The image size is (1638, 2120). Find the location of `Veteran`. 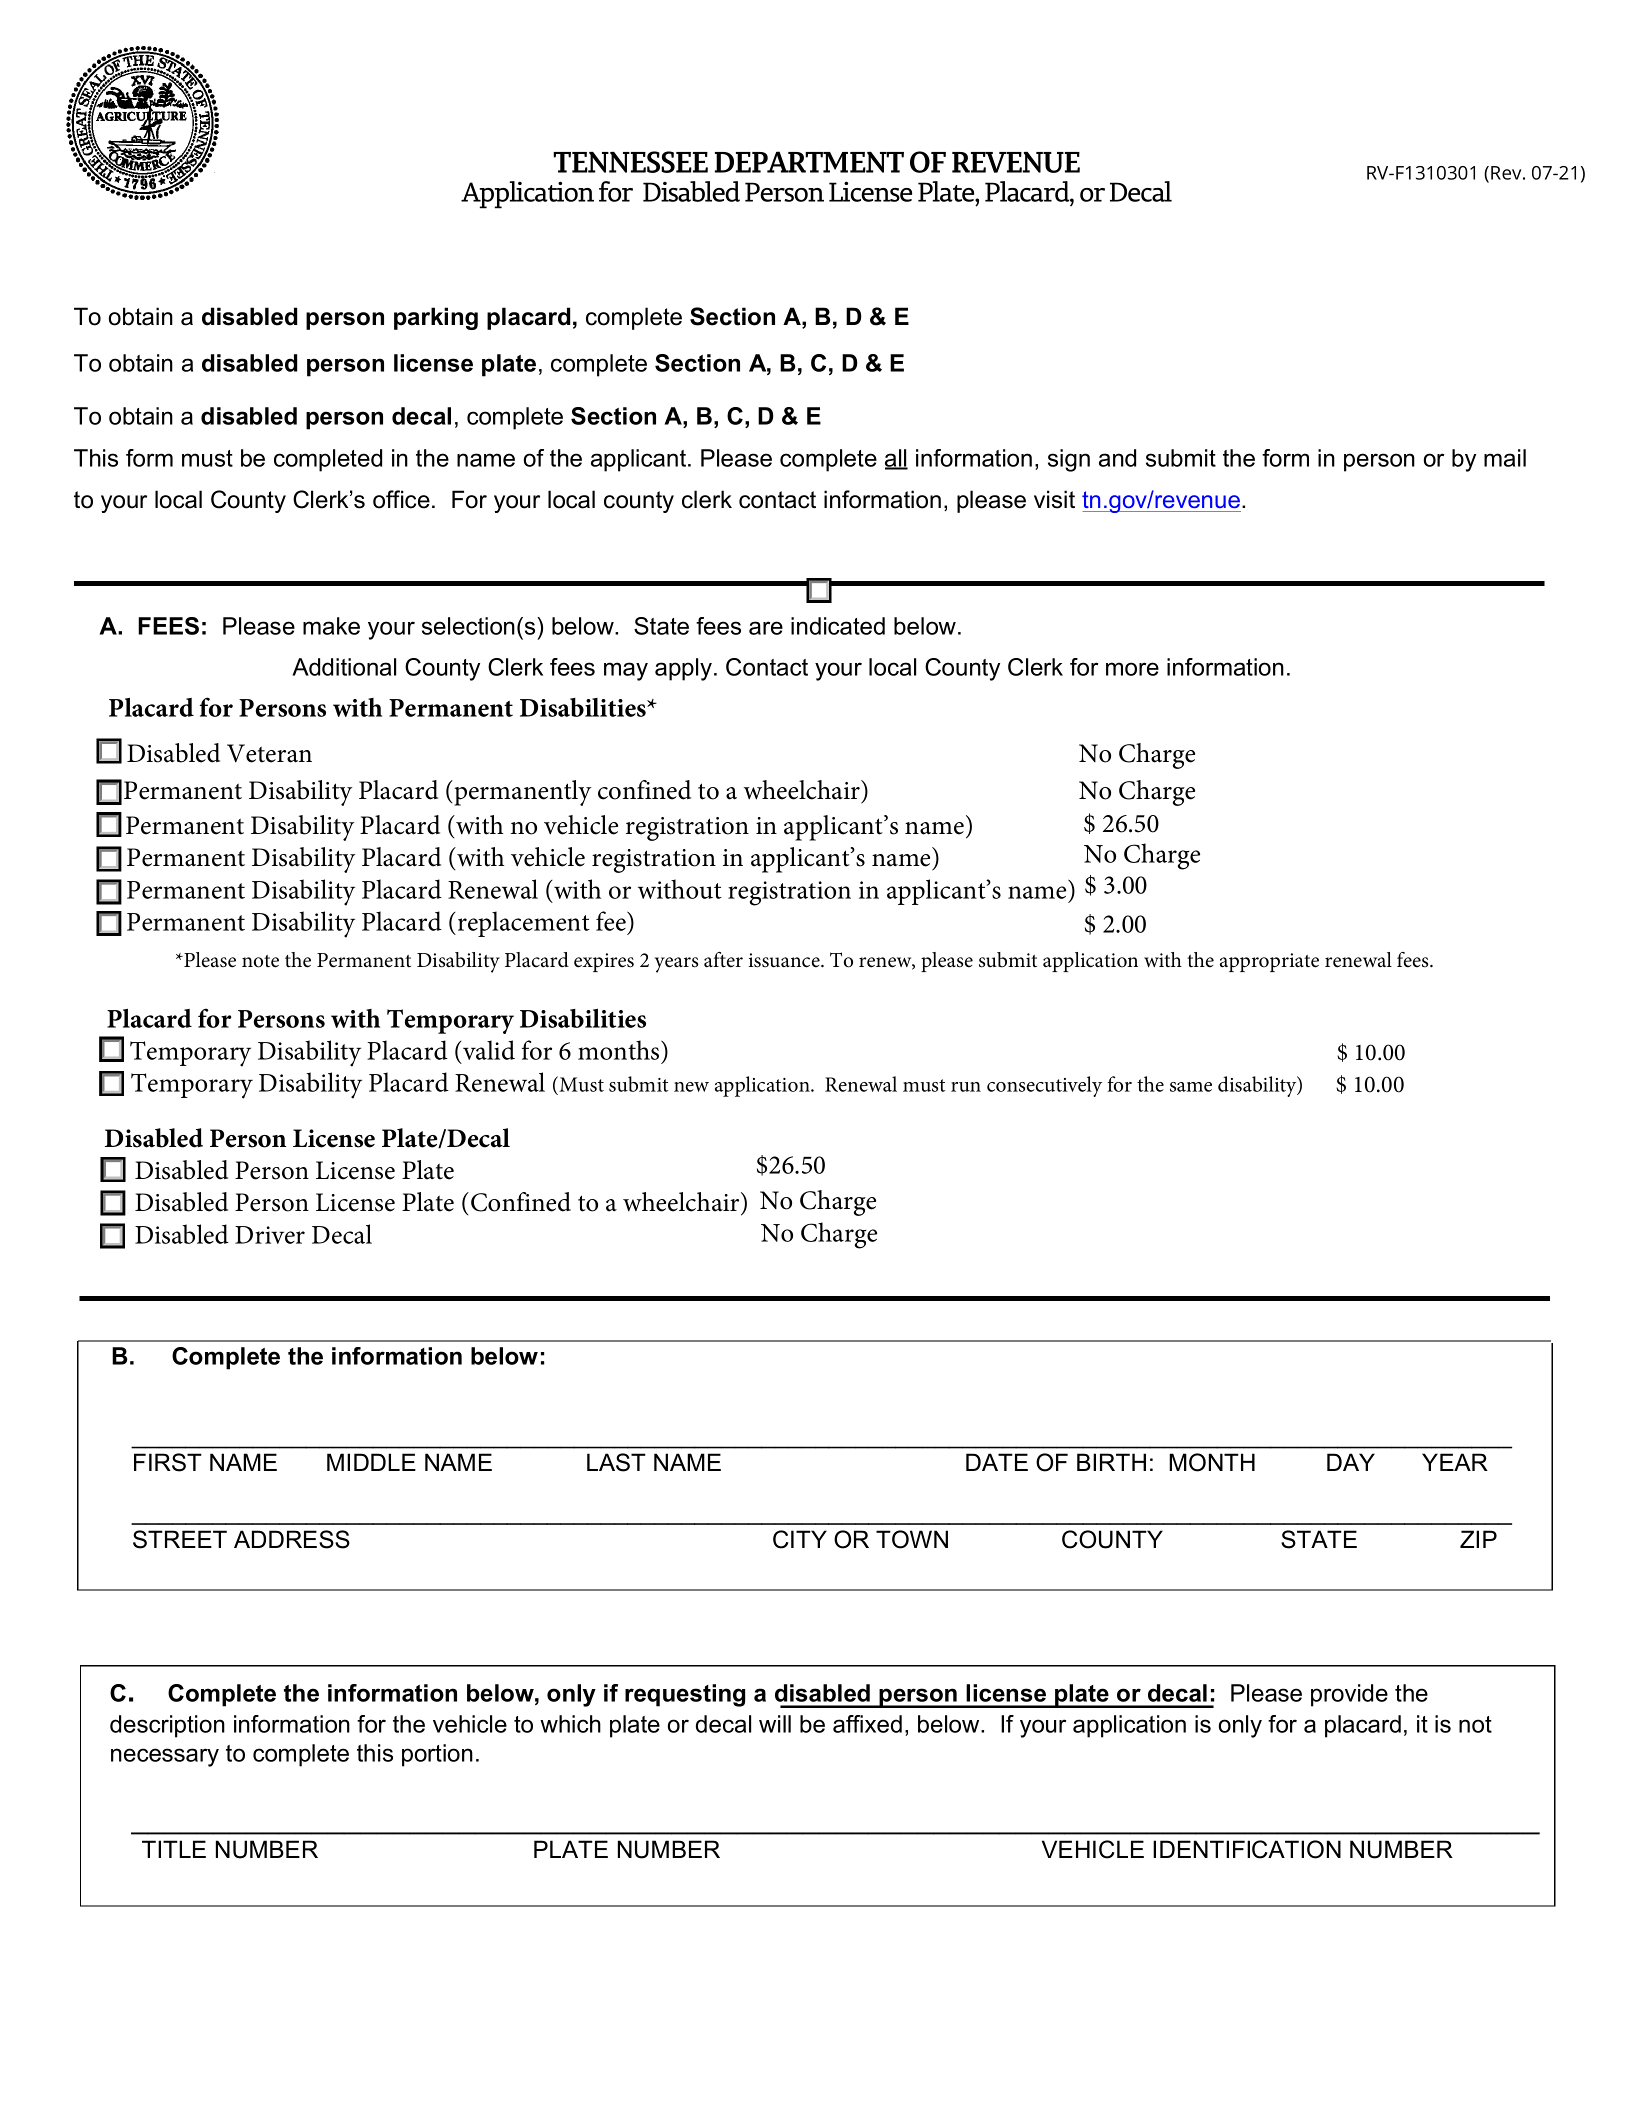

Veteran is located at coordinates (269, 753).
